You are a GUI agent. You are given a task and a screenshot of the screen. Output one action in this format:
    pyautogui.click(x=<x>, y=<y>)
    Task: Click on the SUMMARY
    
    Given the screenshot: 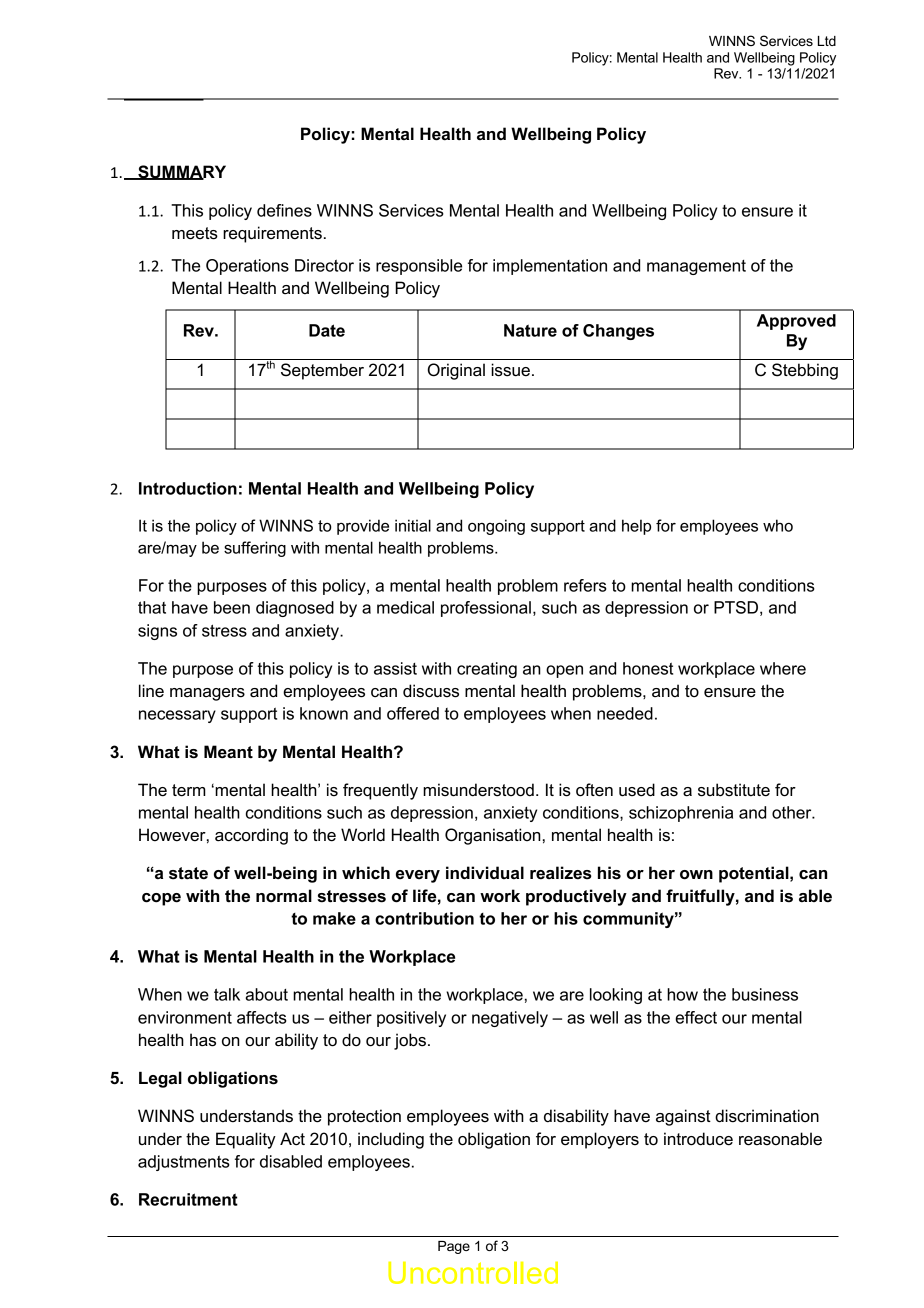 What is the action you would take?
    pyautogui.click(x=181, y=172)
